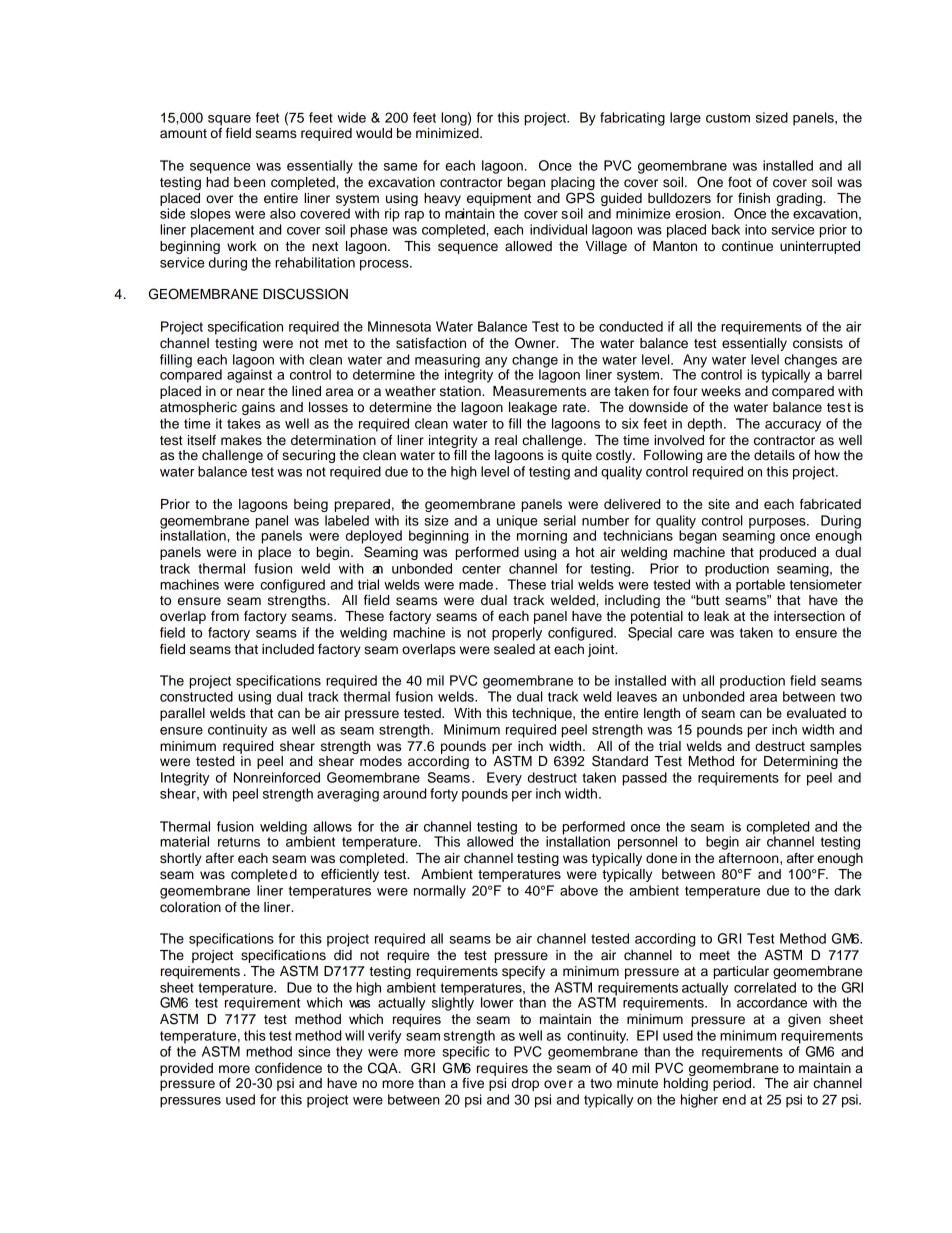 Image resolution: width=952 pixels, height=1233 pixels. What do you see at coordinates (760, 586) in the document?
I see `portable` at bounding box center [760, 586].
